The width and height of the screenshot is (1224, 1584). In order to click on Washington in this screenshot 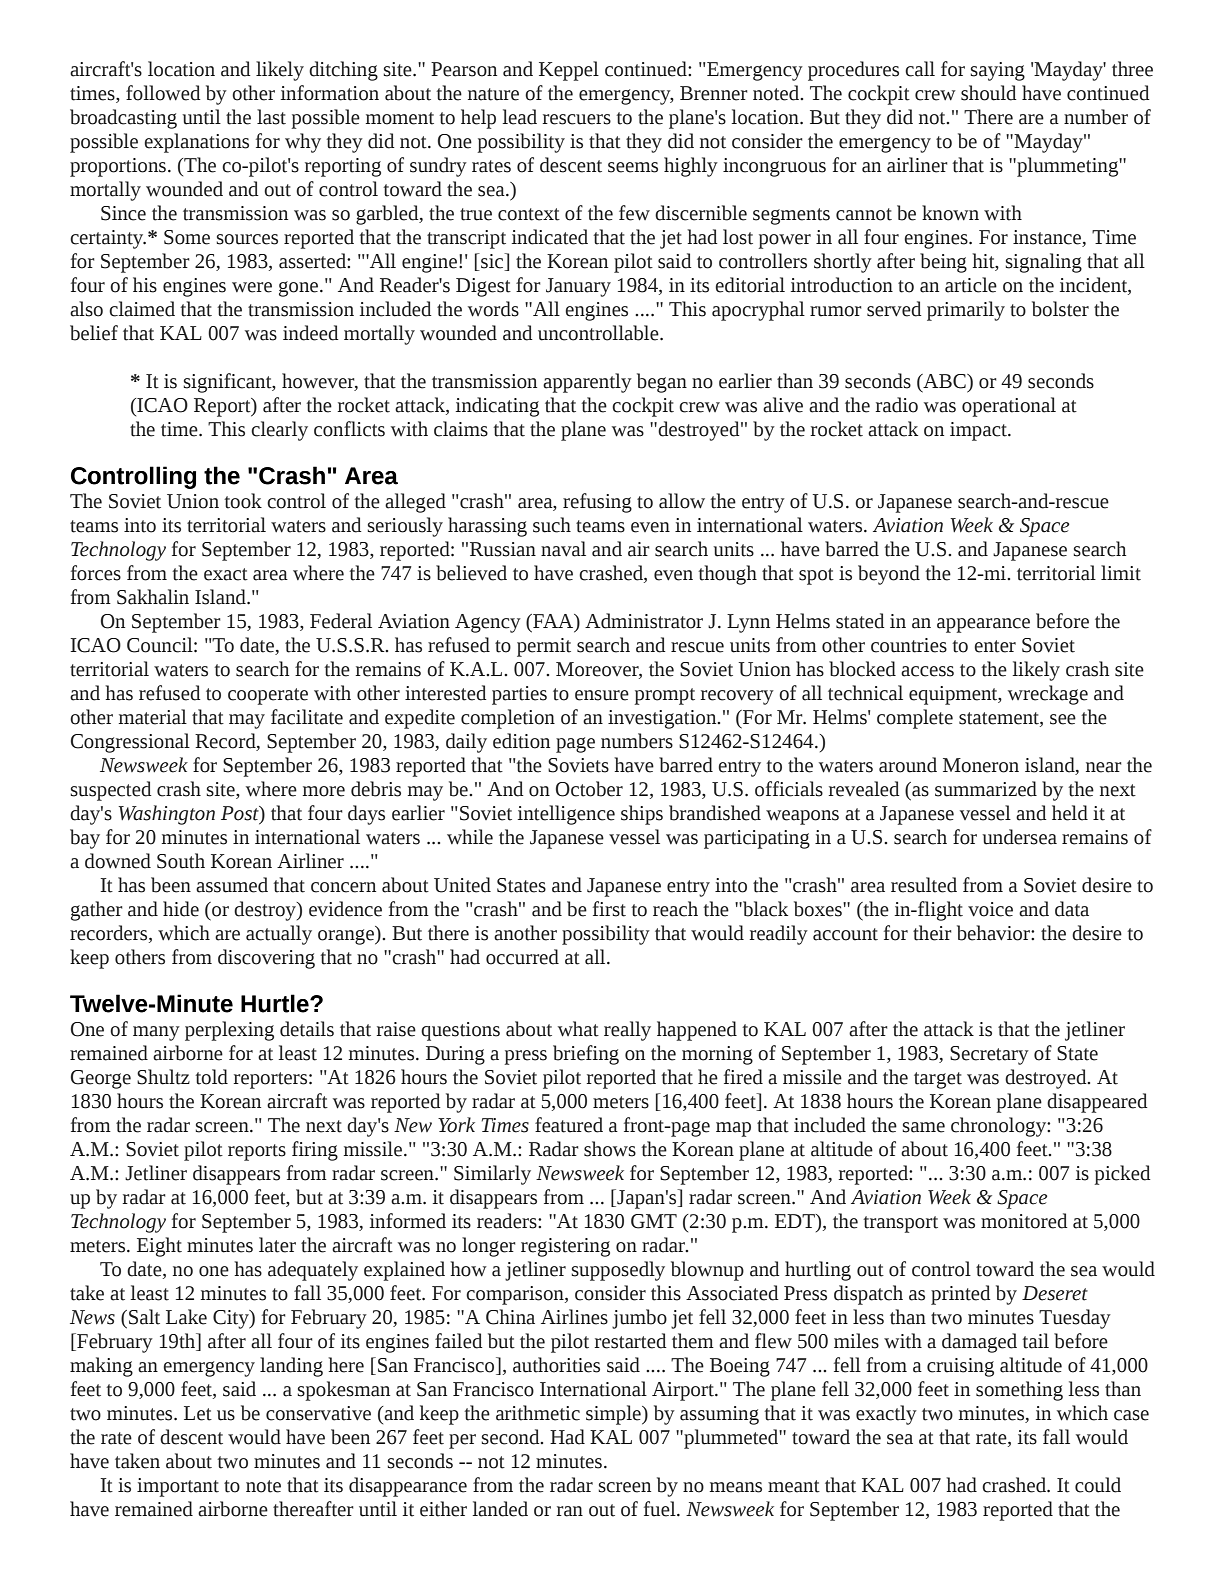, I will do `click(167, 815)`.
